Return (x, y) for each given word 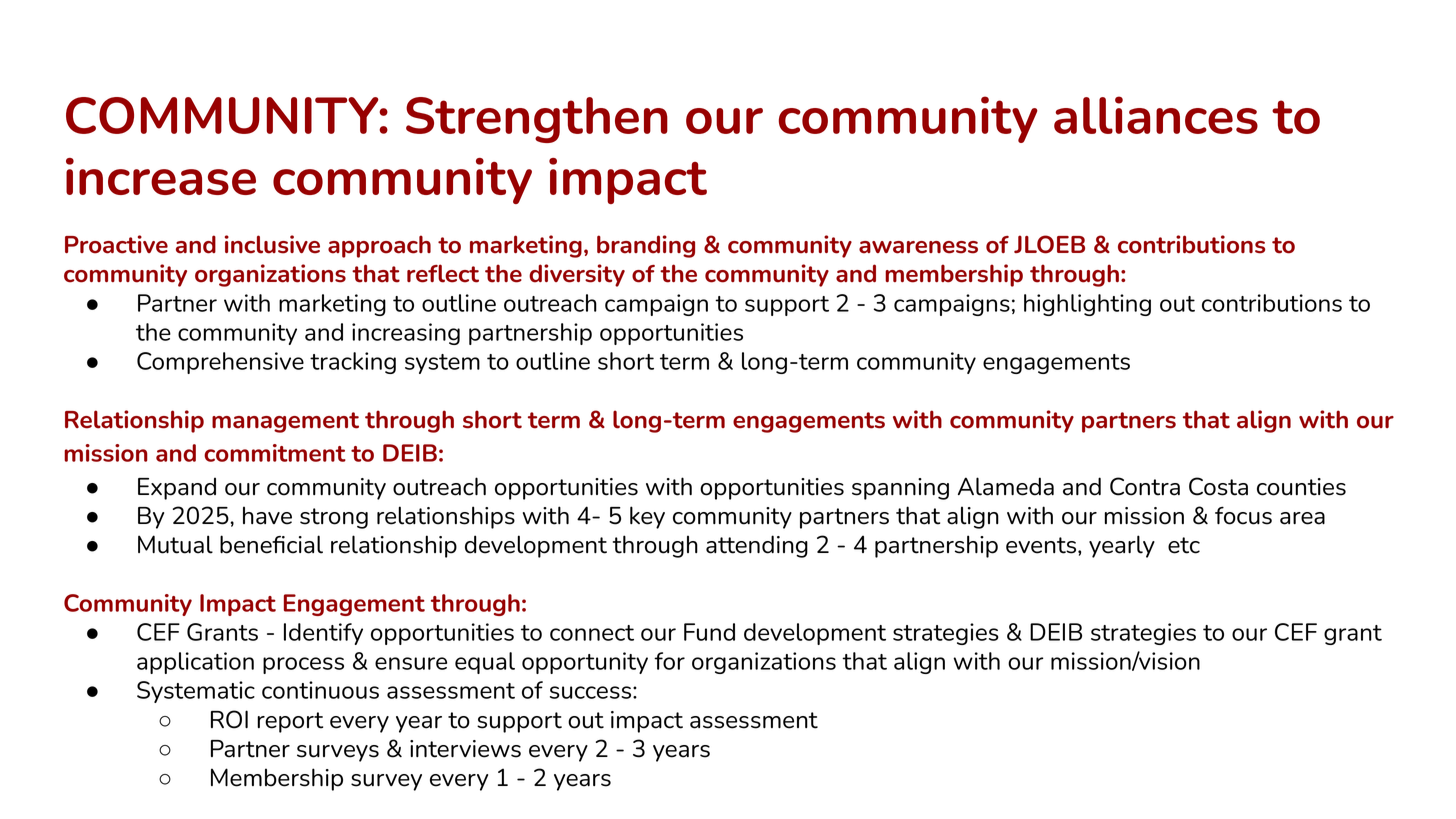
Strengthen (537, 120)
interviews (465, 749)
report (290, 722)
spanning (900, 489)
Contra (1145, 486)
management (285, 422)
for (669, 661)
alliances (1156, 115)
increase (161, 176)
